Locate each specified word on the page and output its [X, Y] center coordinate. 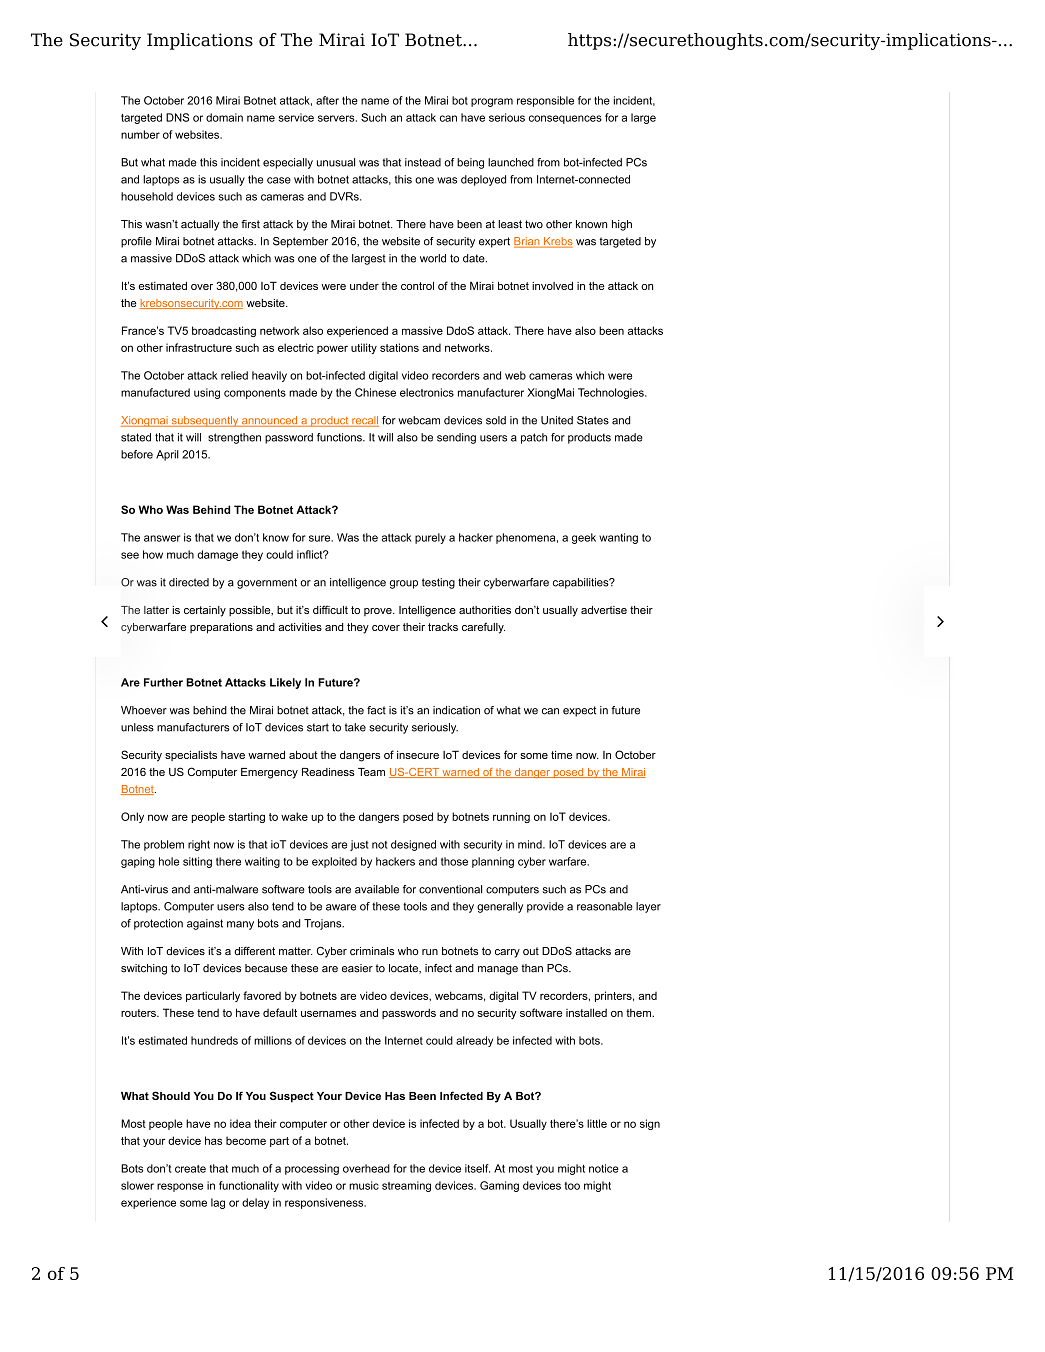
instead [423, 162]
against [205, 924]
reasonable [605, 906]
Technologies [612, 393]
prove [379, 612]
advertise [604, 610]
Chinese [375, 392]
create [190, 1169]
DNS [177, 117]
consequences [565, 119]
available [377, 889]
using [207, 393]
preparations [221, 628]
